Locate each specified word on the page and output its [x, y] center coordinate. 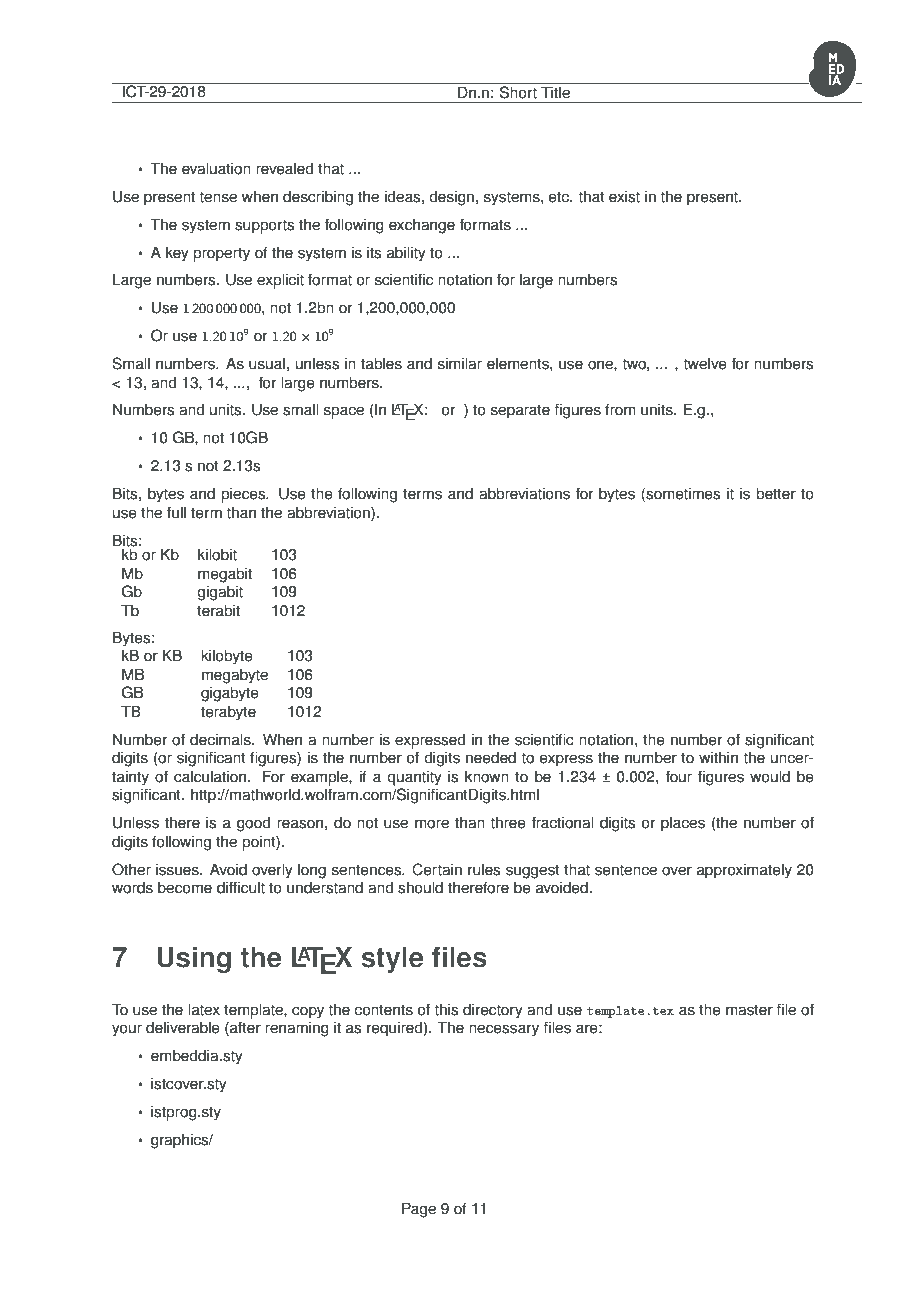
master [749, 1010]
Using [194, 960]
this [446, 1009]
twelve [705, 363]
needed [491, 757]
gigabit [220, 593]
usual [267, 363]
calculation [211, 776]
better [776, 493]
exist [624, 196]
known [487, 776]
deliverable [183, 1027]
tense [218, 197]
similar [460, 363]
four [679, 776]
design [451, 198]
